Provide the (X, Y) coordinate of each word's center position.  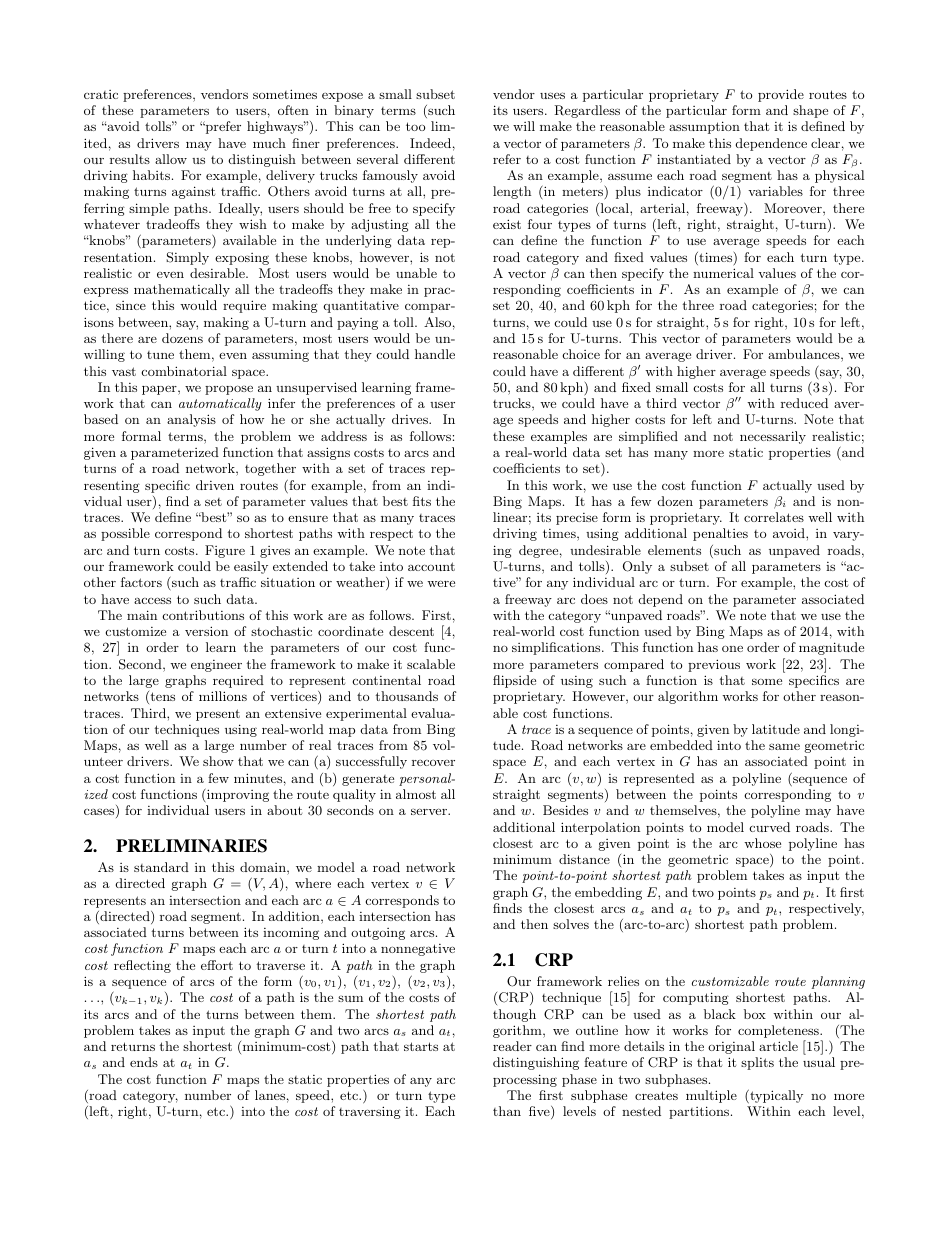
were (441, 584)
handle (435, 354)
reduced (804, 403)
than (507, 1111)
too (415, 126)
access (152, 600)
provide (781, 95)
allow (171, 159)
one (732, 648)
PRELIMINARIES (191, 846)
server (430, 811)
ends (144, 1062)
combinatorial (184, 371)
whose (762, 843)
